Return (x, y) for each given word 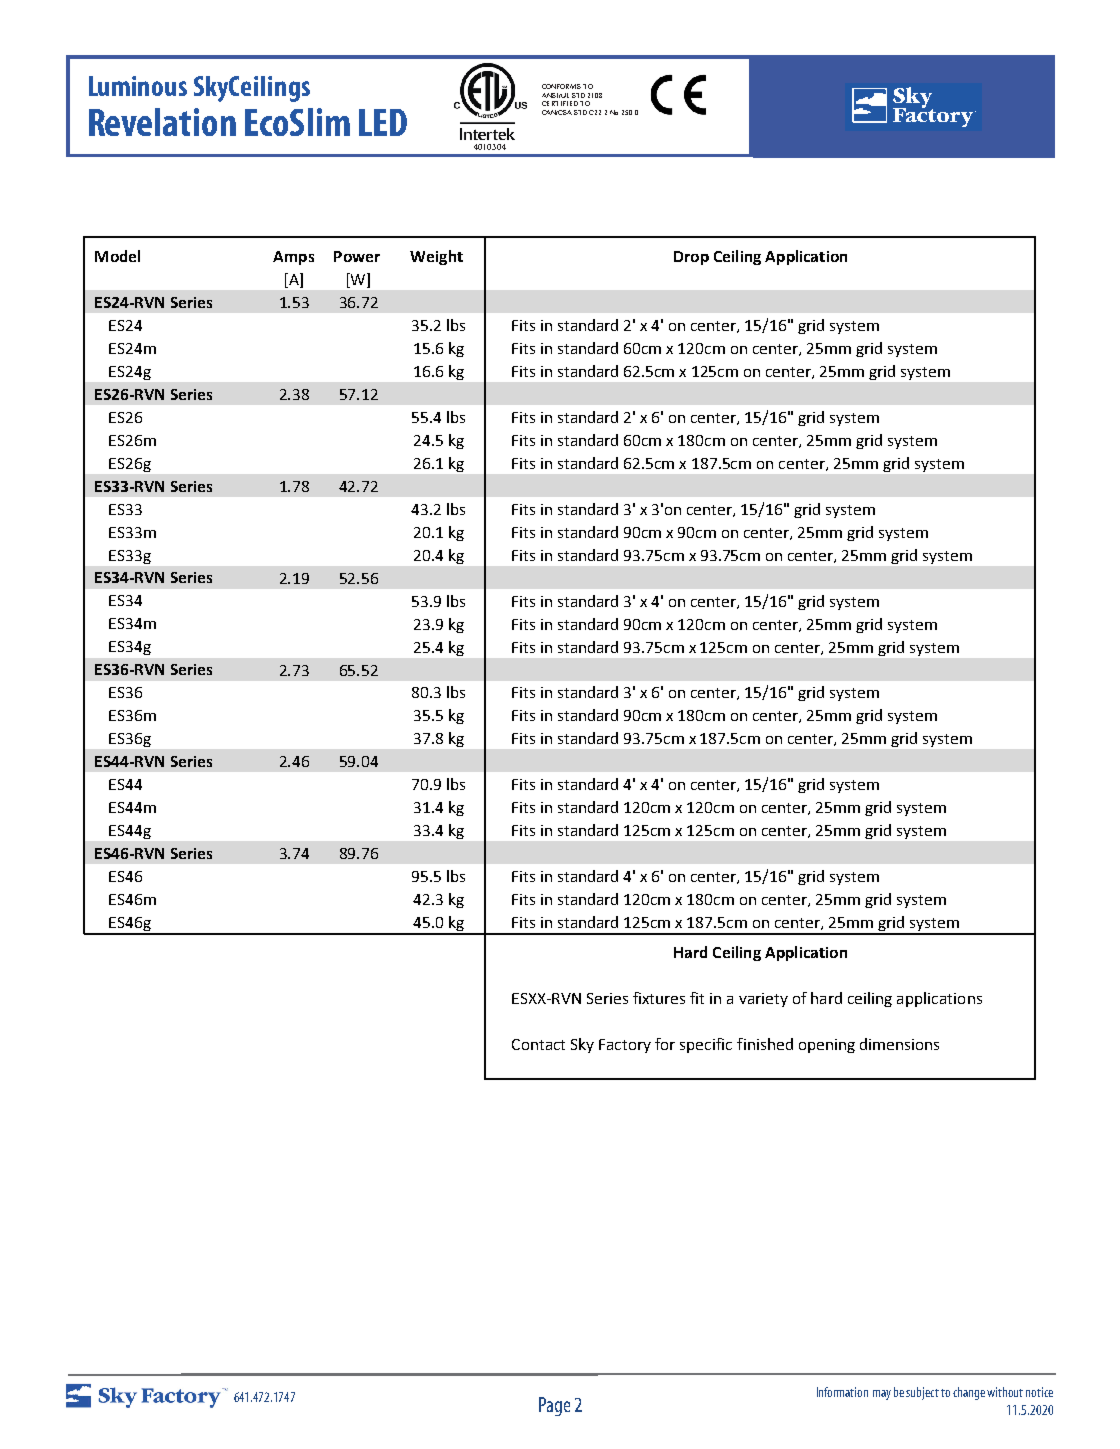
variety (763, 1000)
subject (922, 1393)
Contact (538, 1044)
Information (842, 1392)
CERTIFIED (560, 103)
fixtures (659, 998)
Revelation (162, 122)
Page (554, 1406)
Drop (691, 258)
